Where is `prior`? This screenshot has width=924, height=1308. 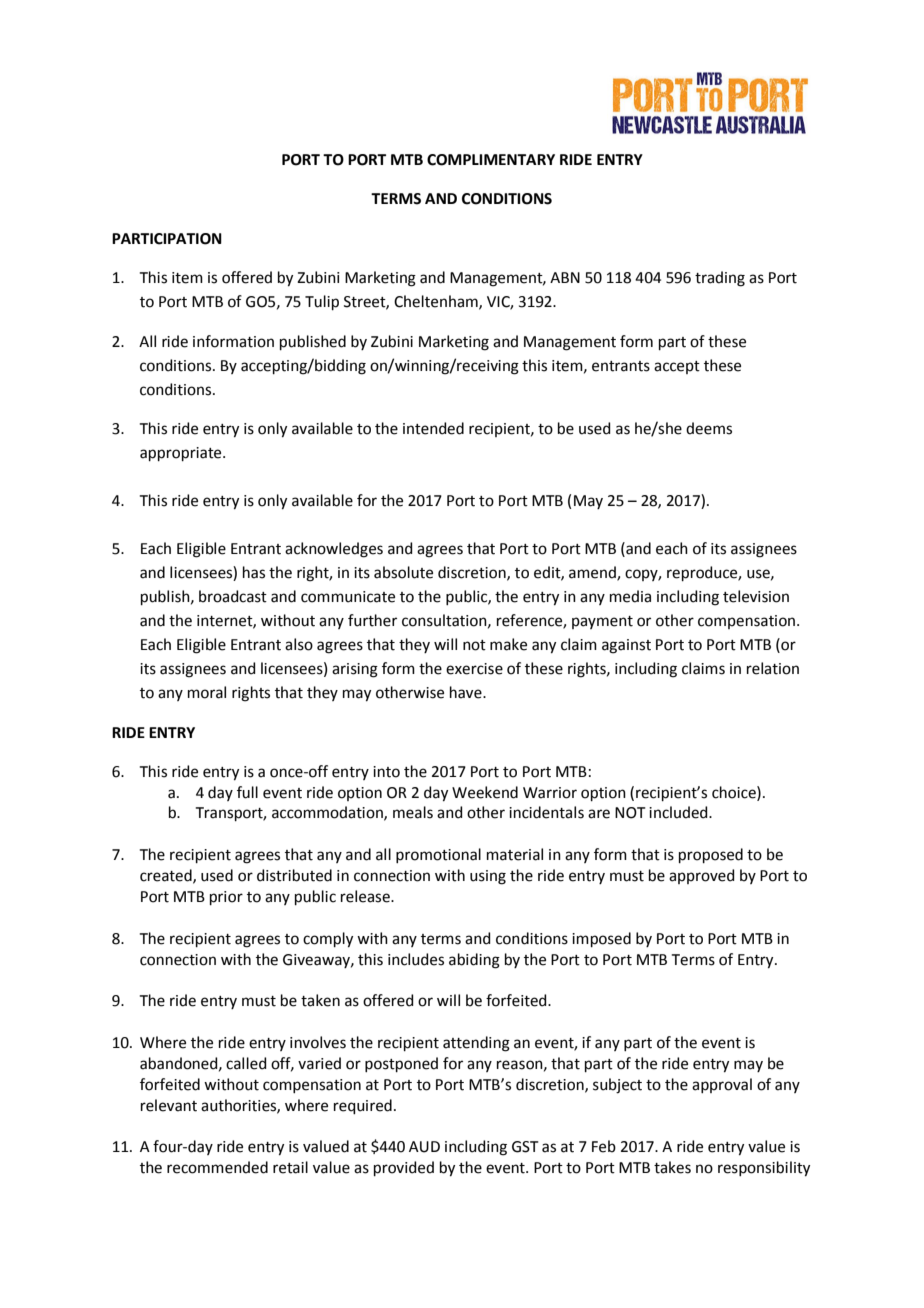 prior is located at coordinates (226, 898).
